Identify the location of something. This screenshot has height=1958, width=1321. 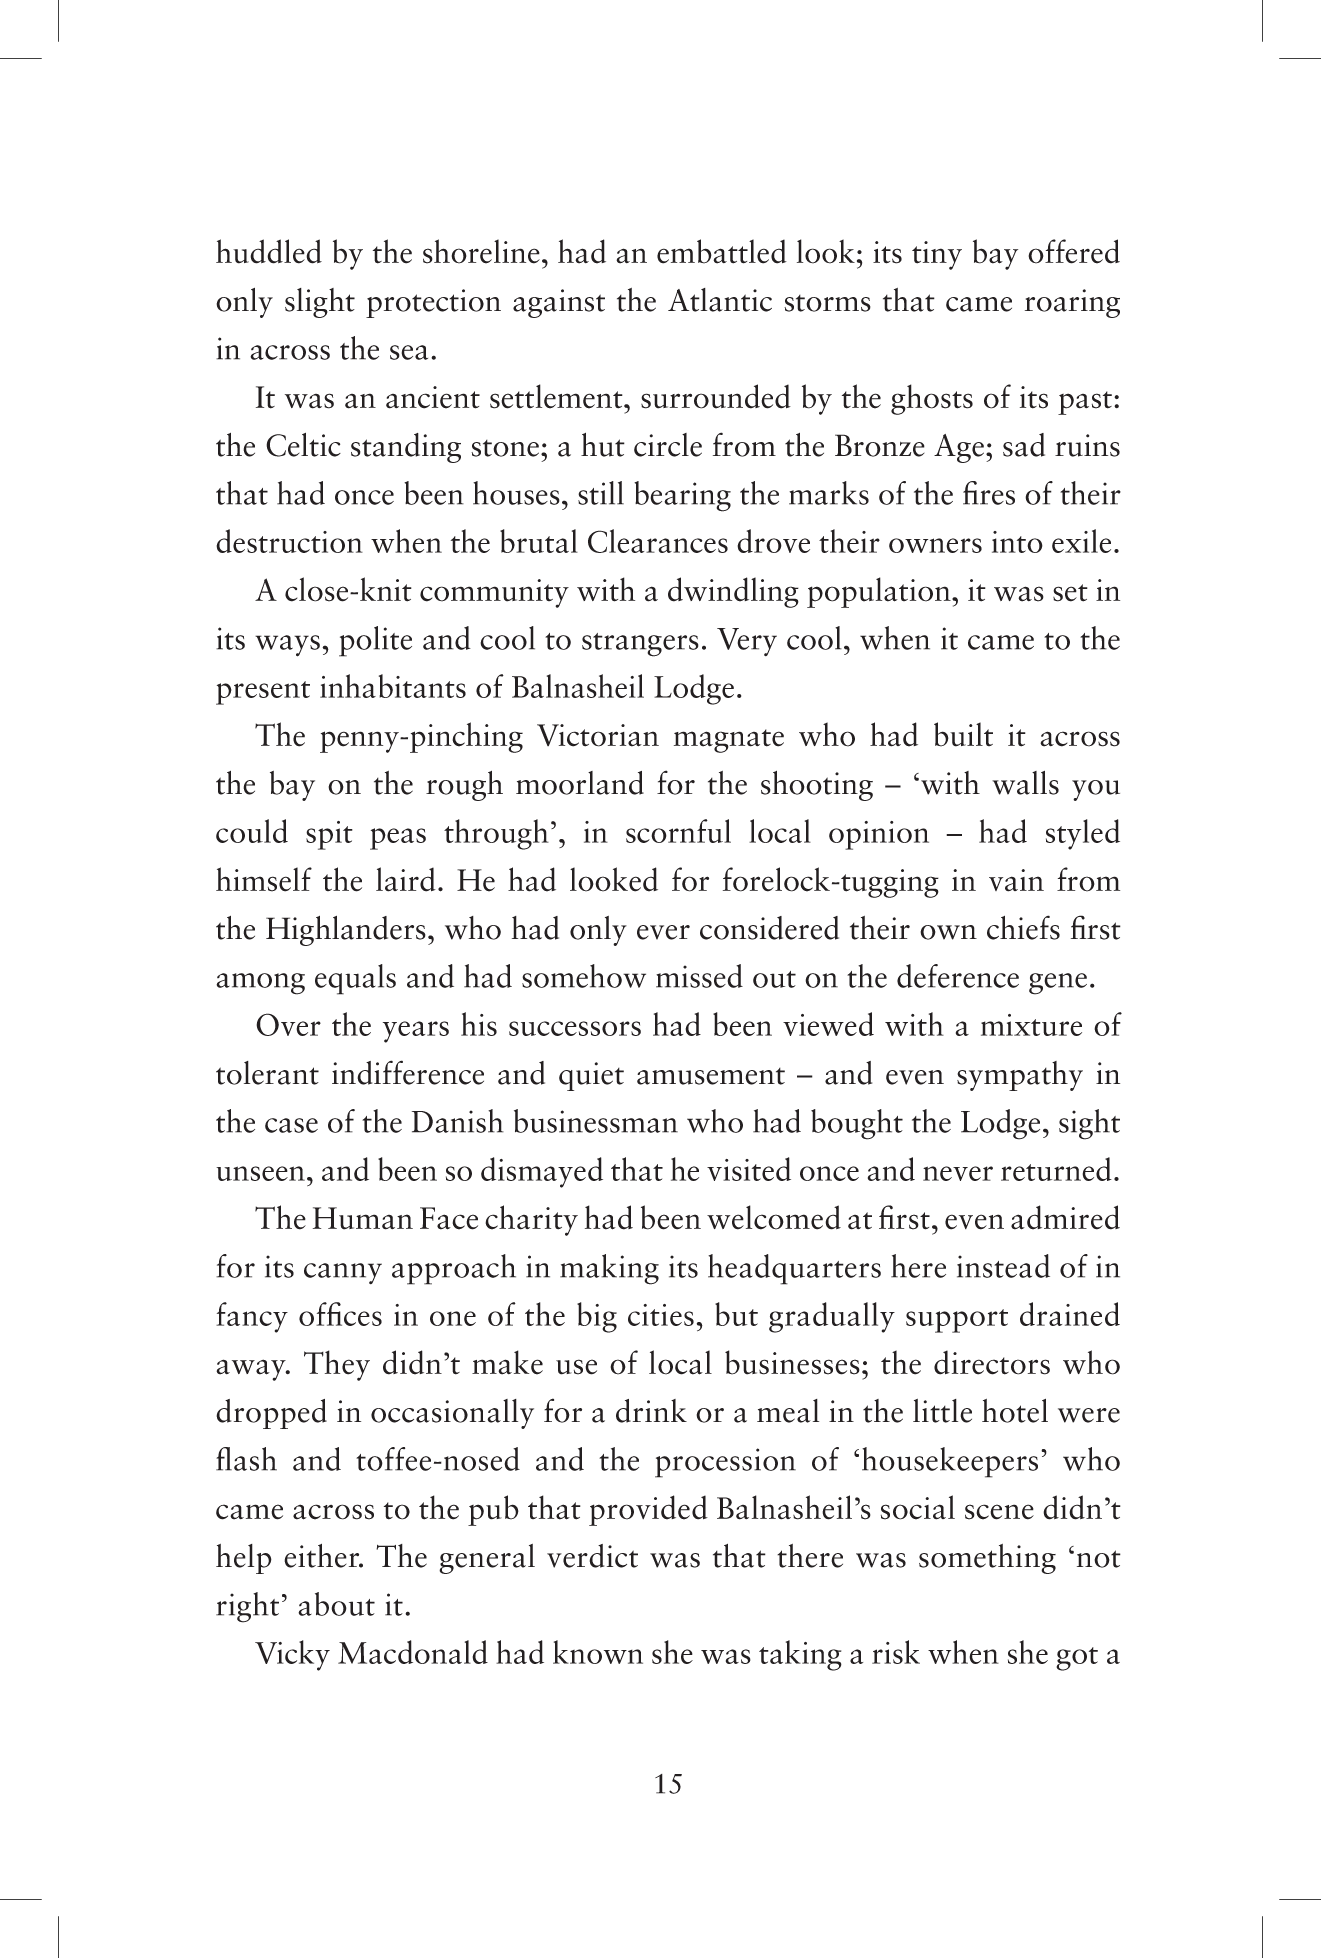
(987, 1559).
